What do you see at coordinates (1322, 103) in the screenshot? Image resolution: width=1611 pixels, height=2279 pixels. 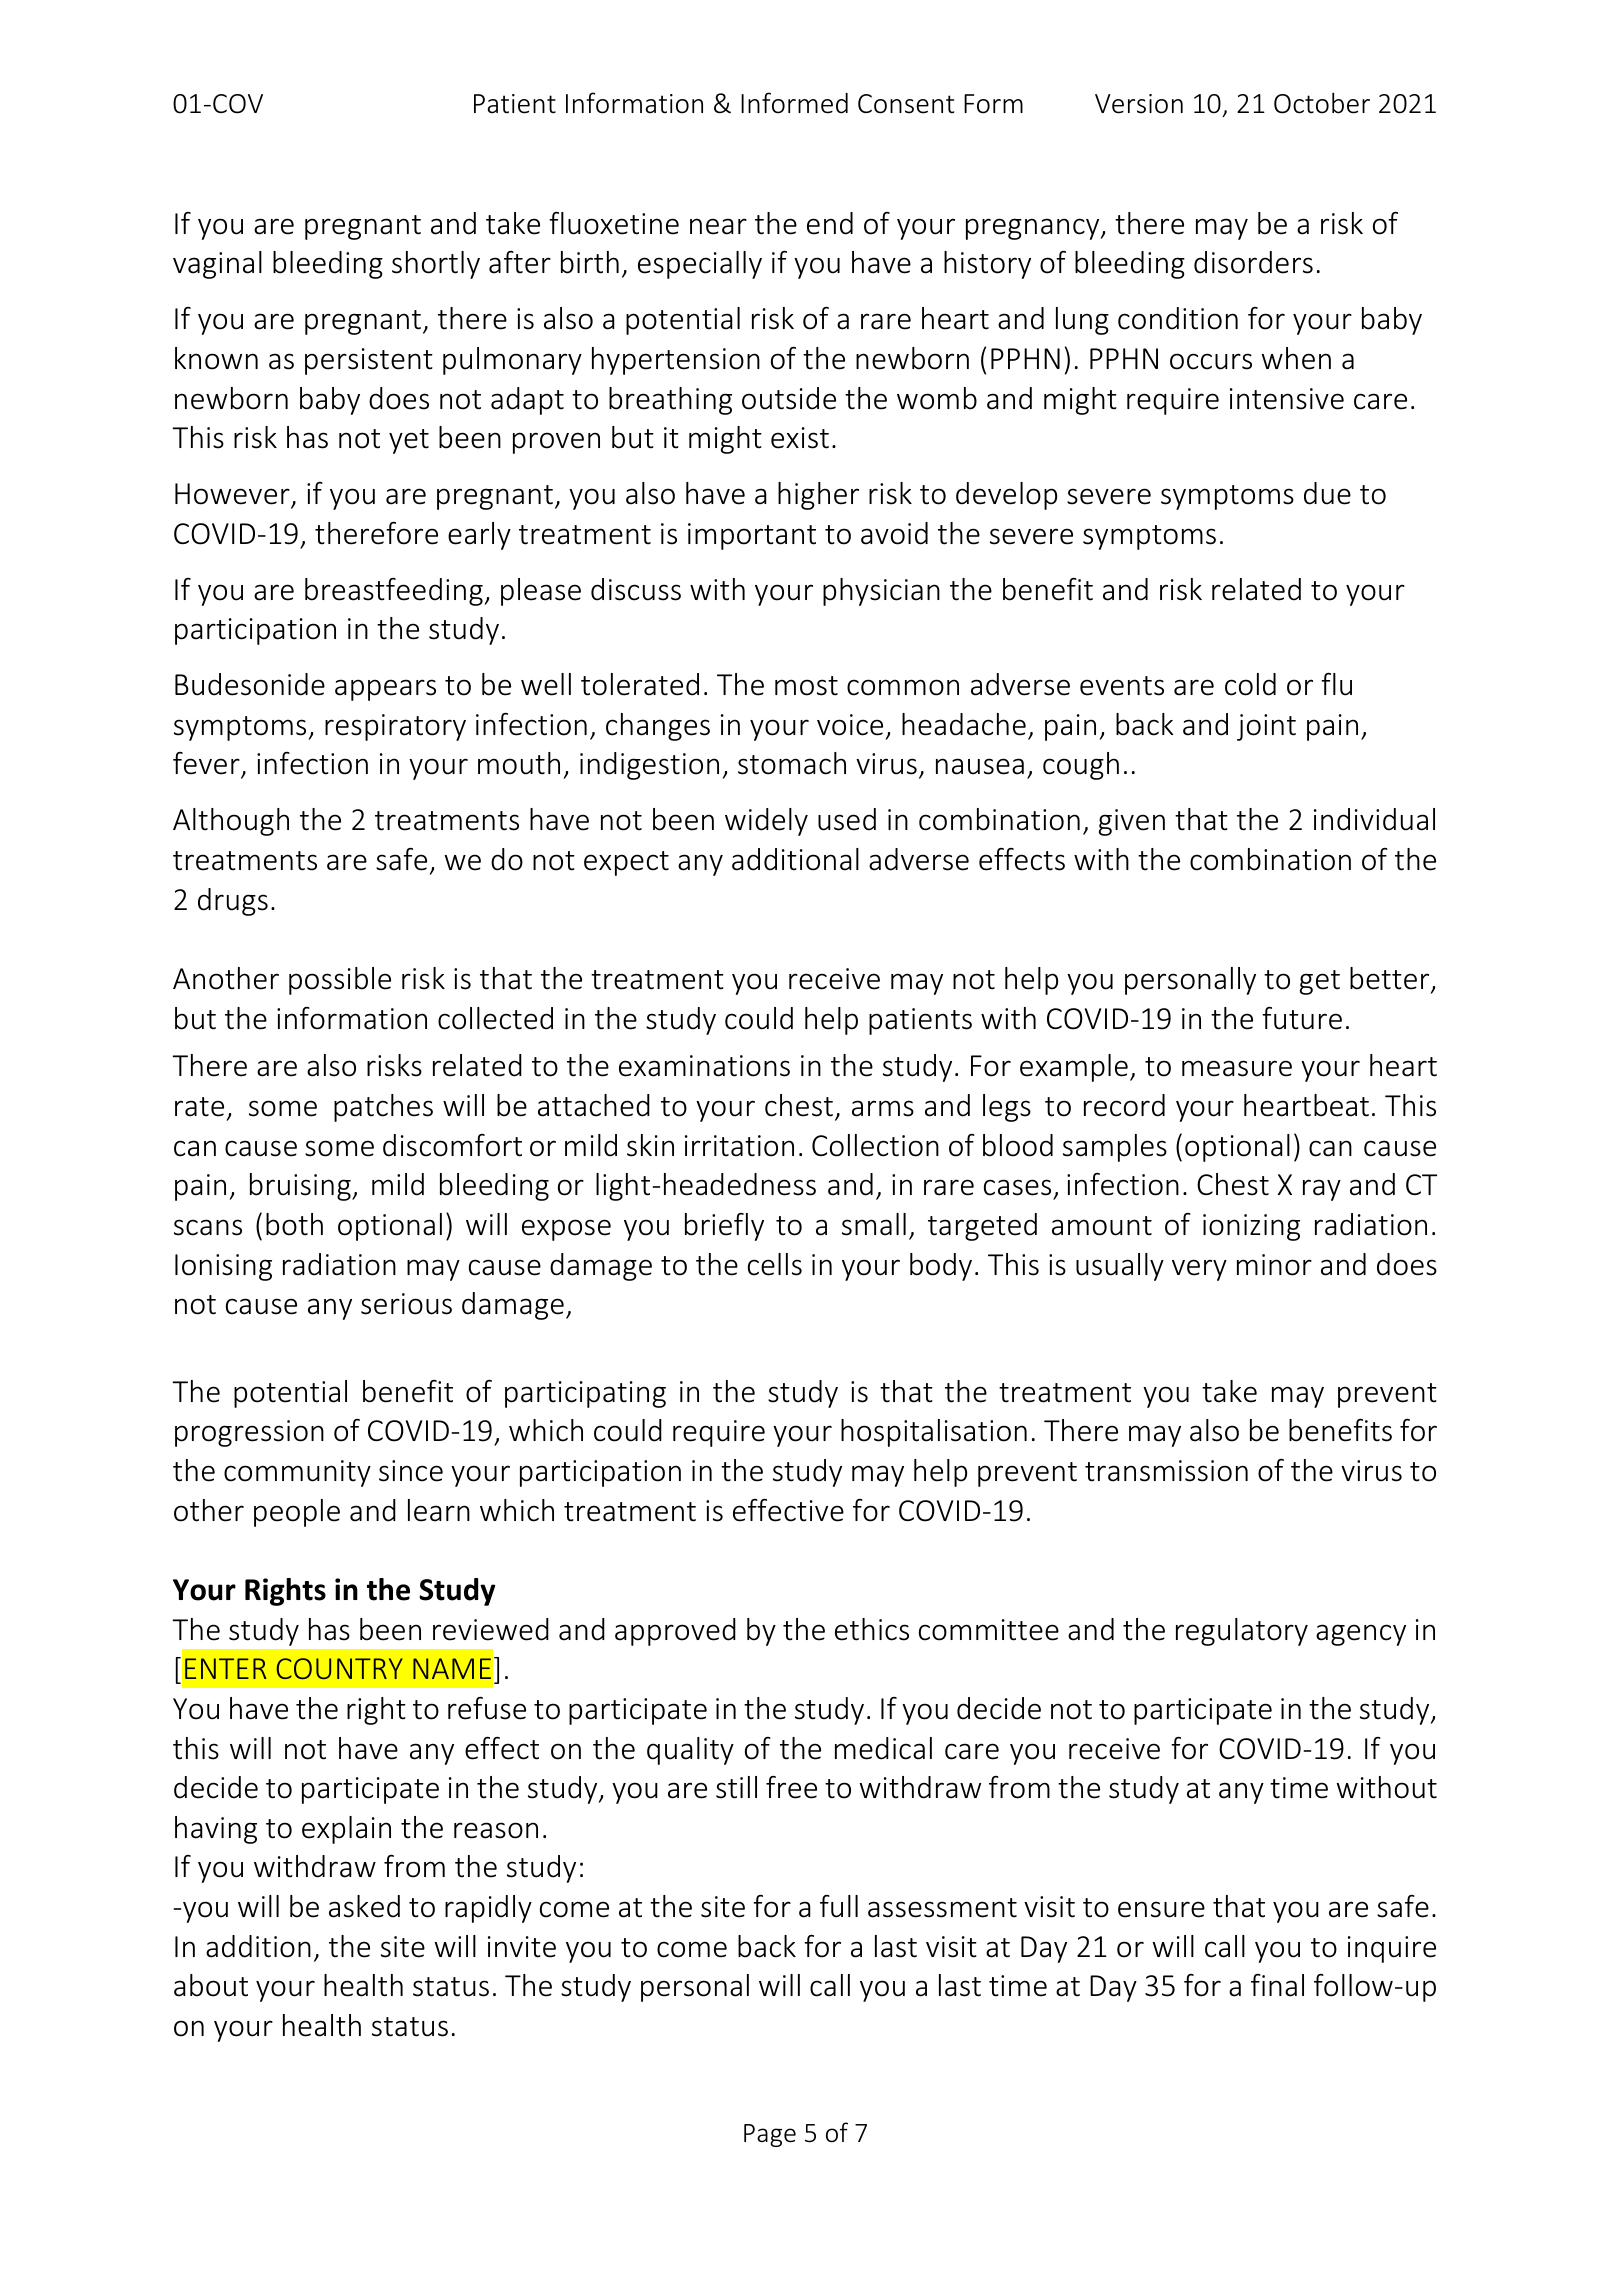 I see `October` at bounding box center [1322, 103].
